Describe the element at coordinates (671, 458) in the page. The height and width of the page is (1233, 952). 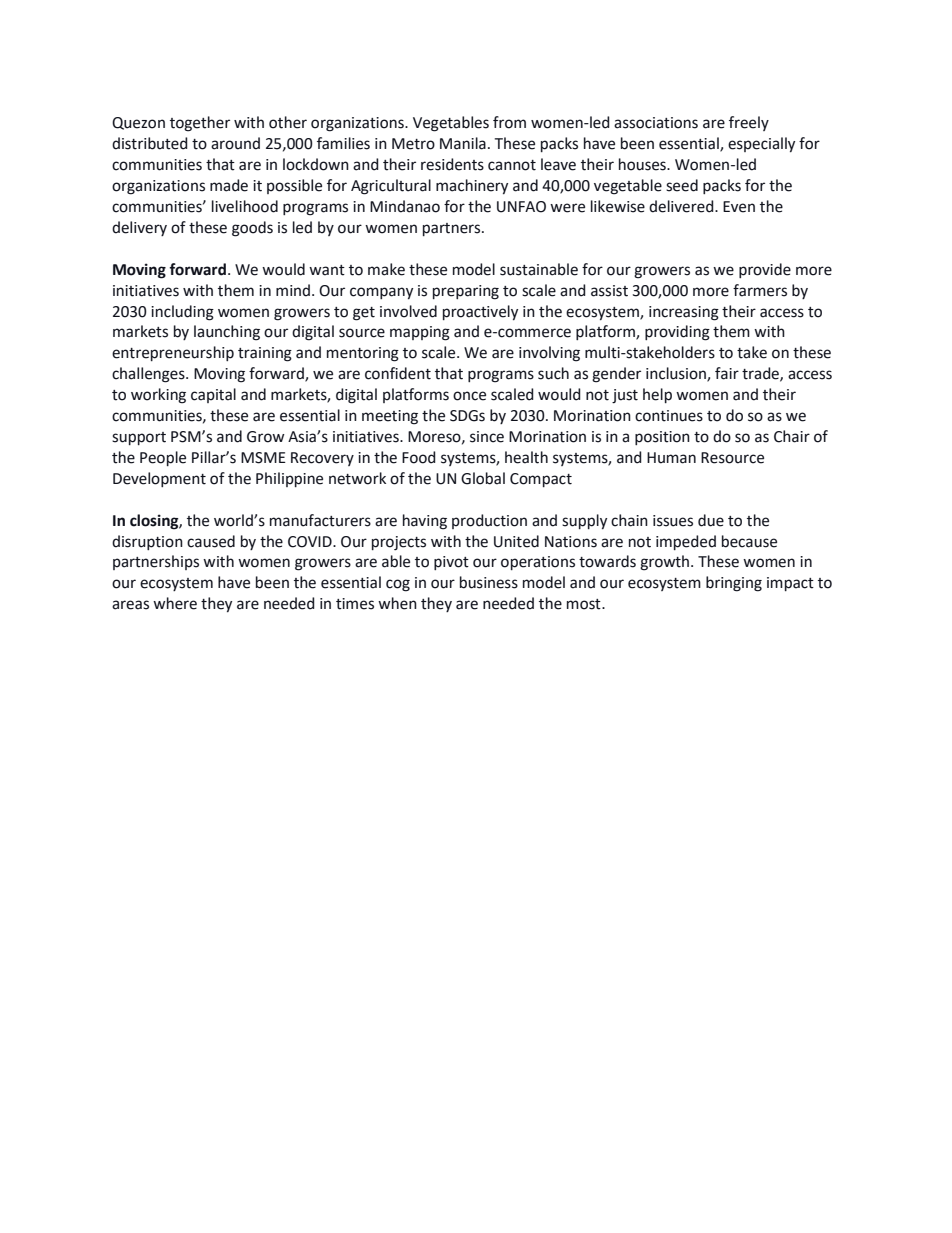
I see `Human` at that location.
